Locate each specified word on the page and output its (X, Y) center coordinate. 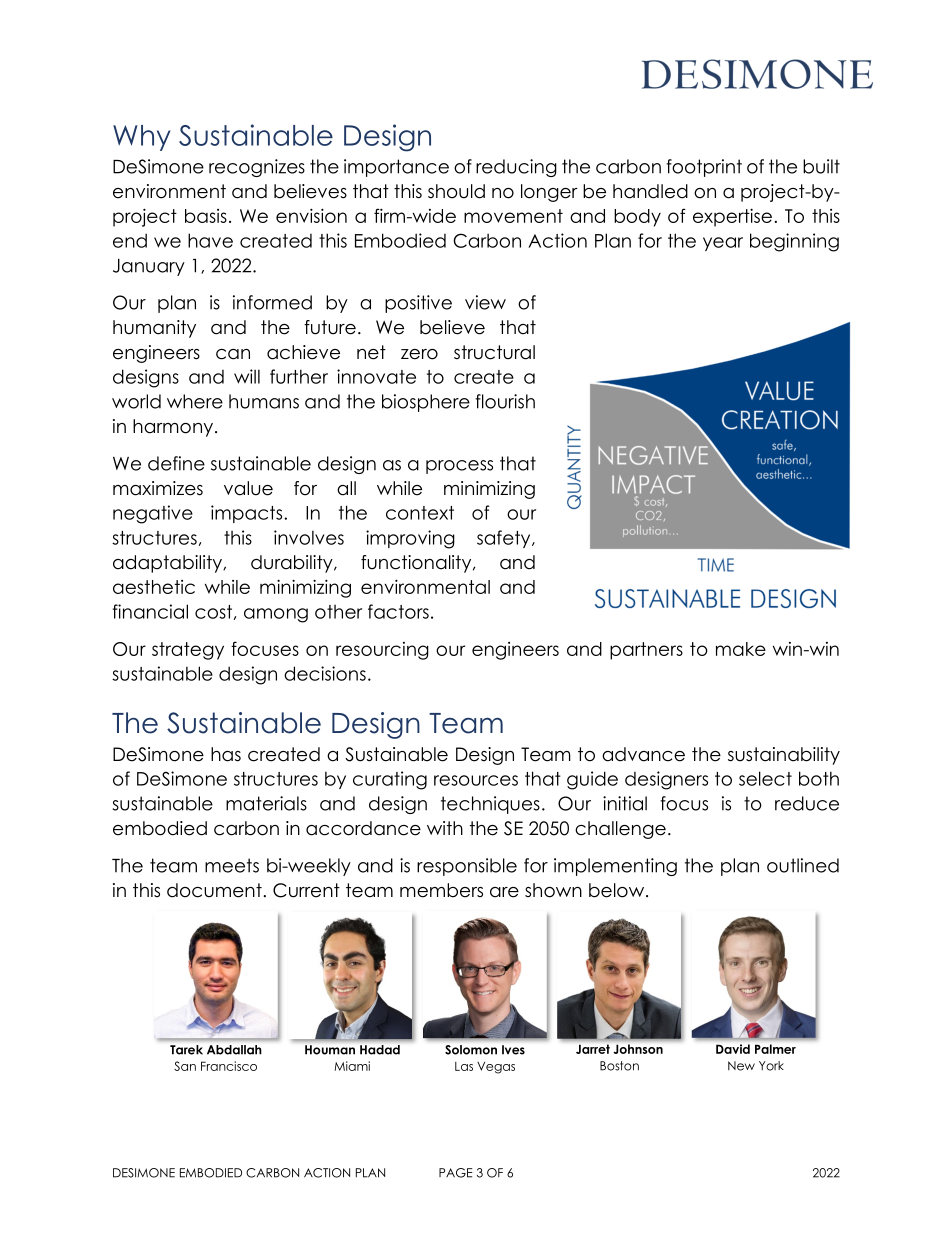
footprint (704, 168)
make (741, 649)
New (741, 1066)
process (459, 467)
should (456, 191)
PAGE (455, 1173)
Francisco (229, 1066)
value (248, 488)
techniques (490, 805)
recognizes (257, 168)
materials (266, 803)
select (765, 778)
